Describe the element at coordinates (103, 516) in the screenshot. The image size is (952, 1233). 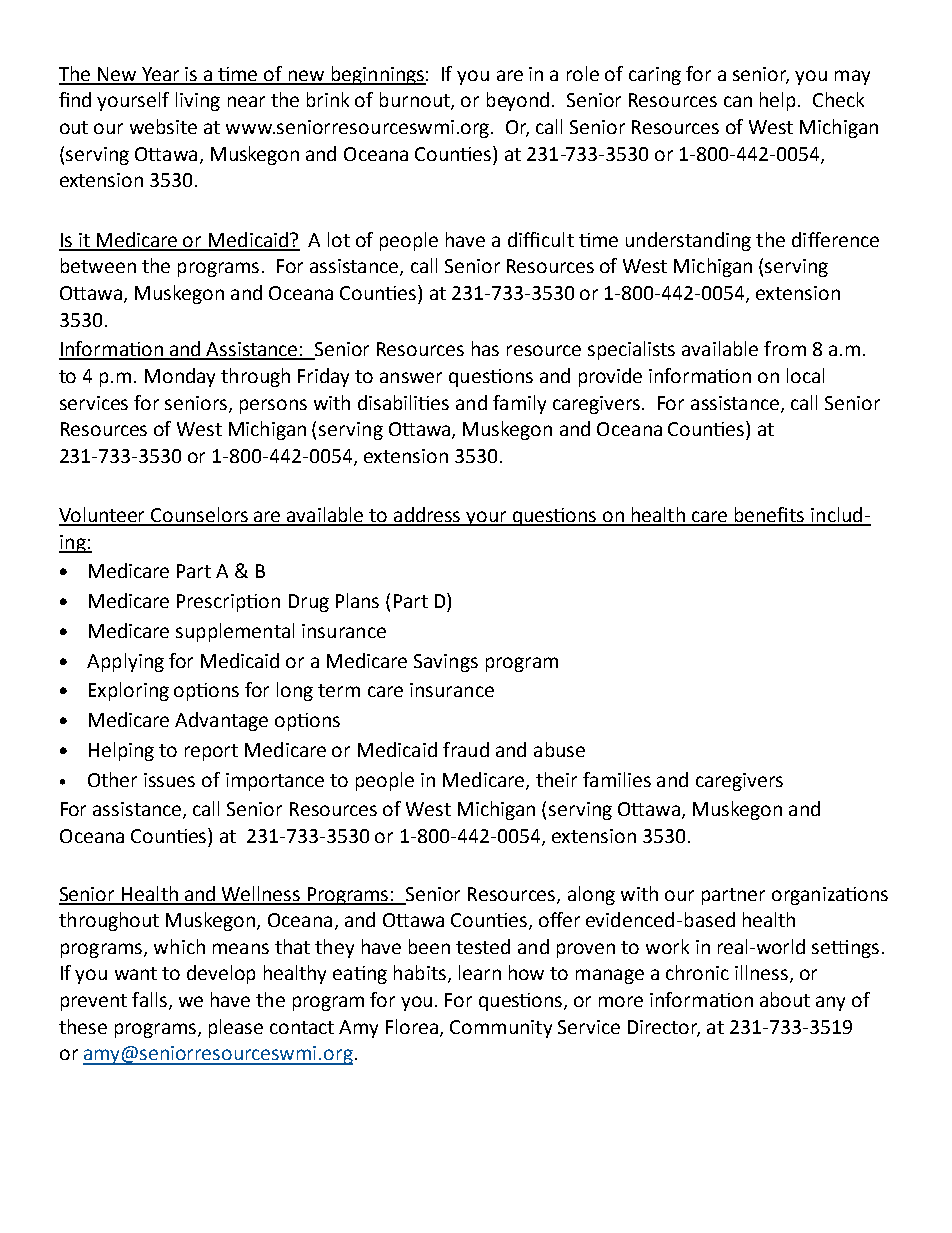
I see `Volunteer` at that location.
